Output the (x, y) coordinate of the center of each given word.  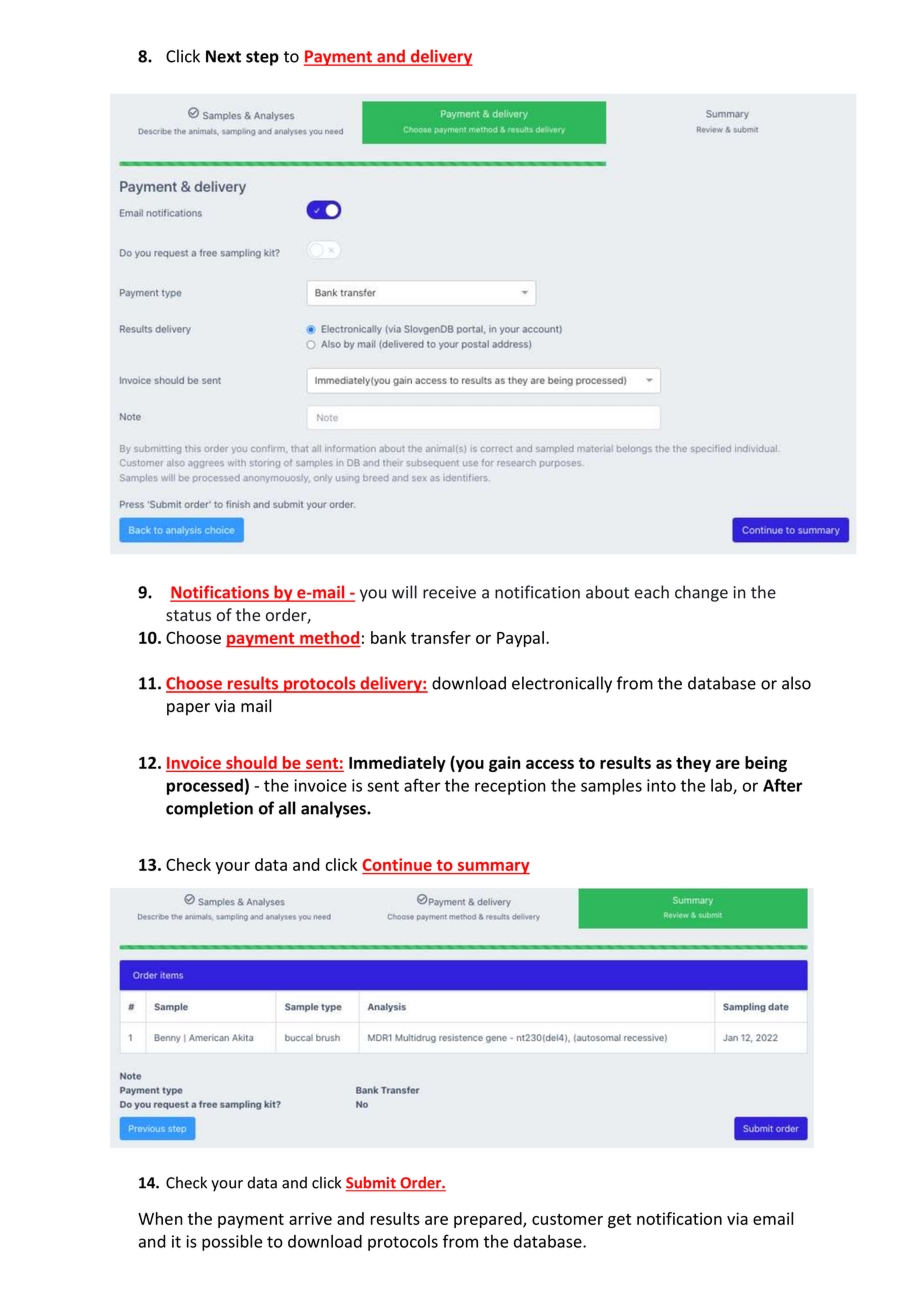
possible (232, 1243)
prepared (489, 1220)
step (262, 58)
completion (209, 809)
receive (449, 592)
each (652, 592)
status (188, 615)
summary (493, 868)
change (701, 593)
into (661, 785)
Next (223, 56)
